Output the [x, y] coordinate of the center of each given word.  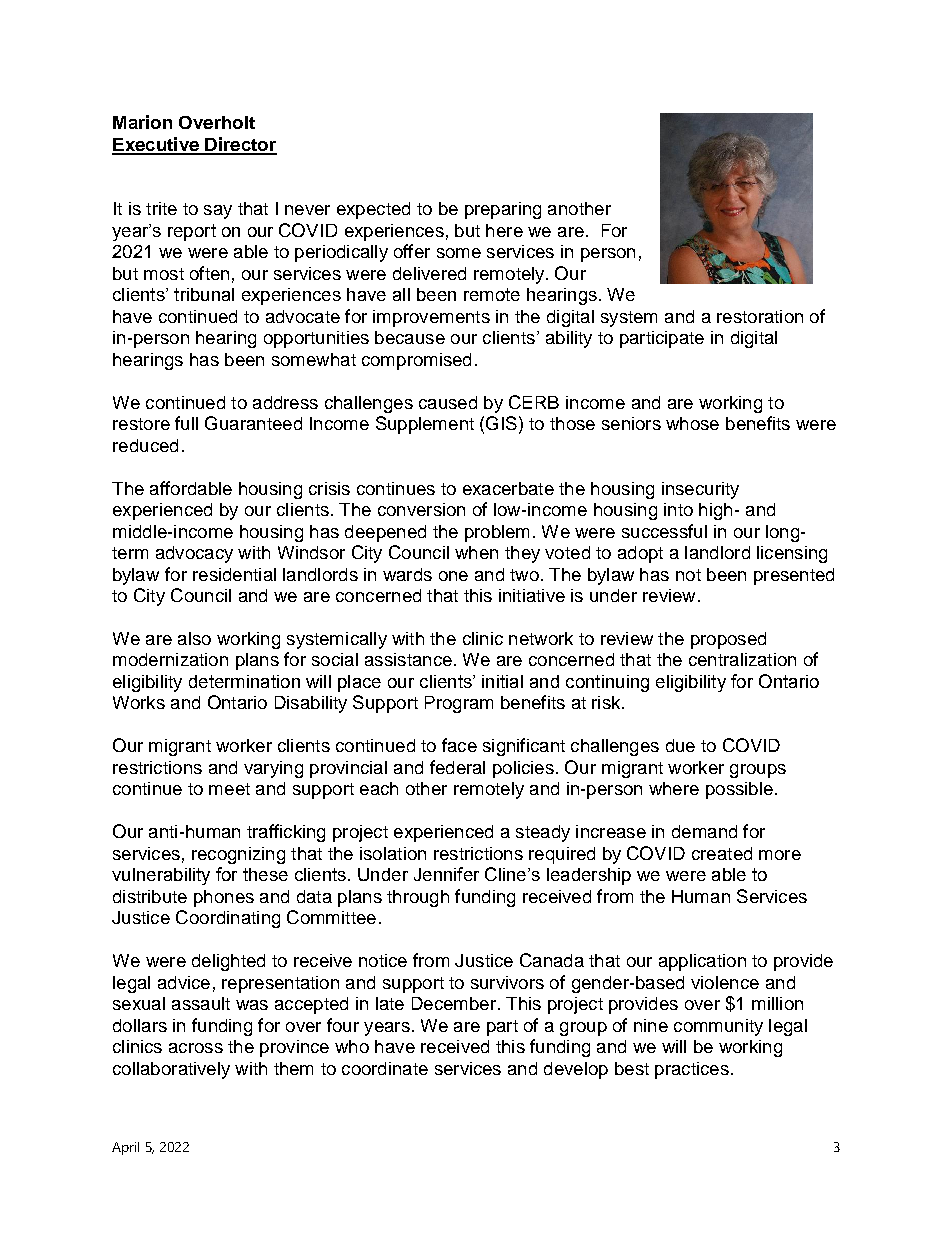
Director [240, 145]
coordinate [385, 1068]
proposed [728, 640]
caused [448, 402]
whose [692, 423]
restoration [760, 316]
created [722, 853]
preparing [503, 210]
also [194, 638]
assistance [408, 659]
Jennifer [446, 874]
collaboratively [171, 1070]
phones [224, 898]
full [186, 423]
